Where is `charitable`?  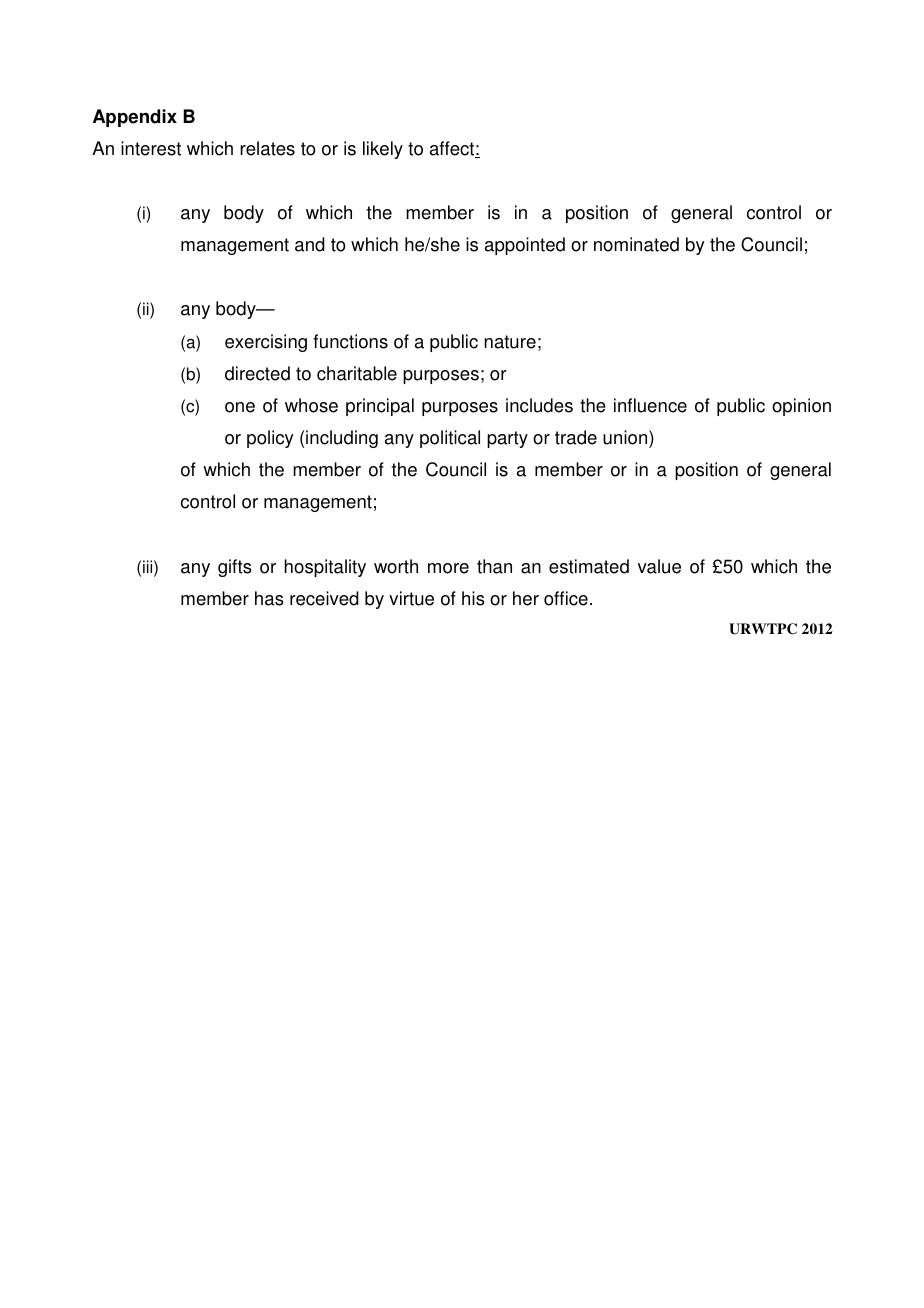
charitable is located at coordinates (357, 373).
